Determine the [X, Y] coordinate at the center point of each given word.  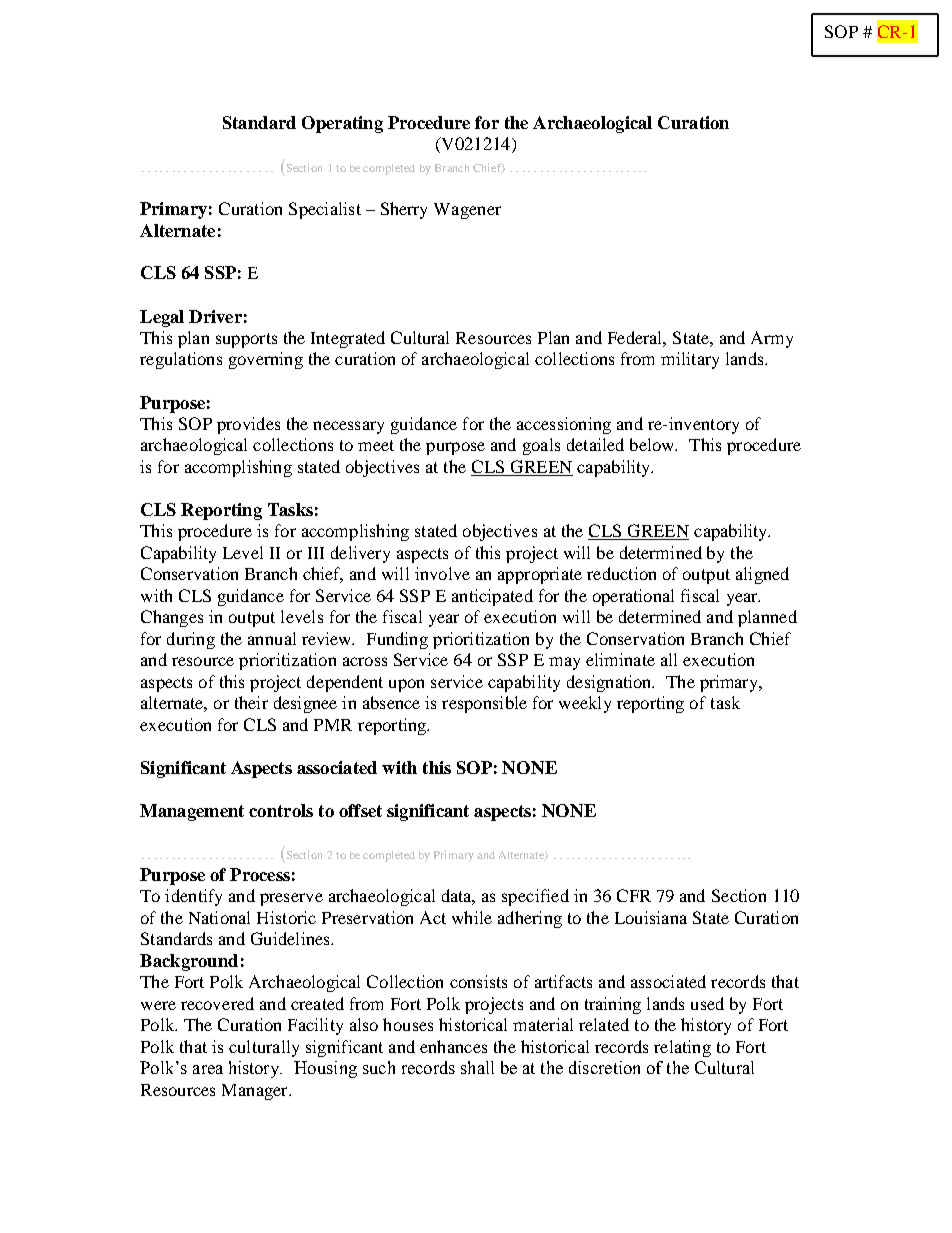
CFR [634, 895]
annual [272, 638]
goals [541, 446]
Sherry [404, 210]
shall [477, 1067]
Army [772, 339]
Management [192, 812]
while [472, 917]
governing [266, 360]
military [690, 360]
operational [633, 597]
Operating [342, 124]
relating [682, 1048]
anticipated [492, 597]
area [208, 1069]
